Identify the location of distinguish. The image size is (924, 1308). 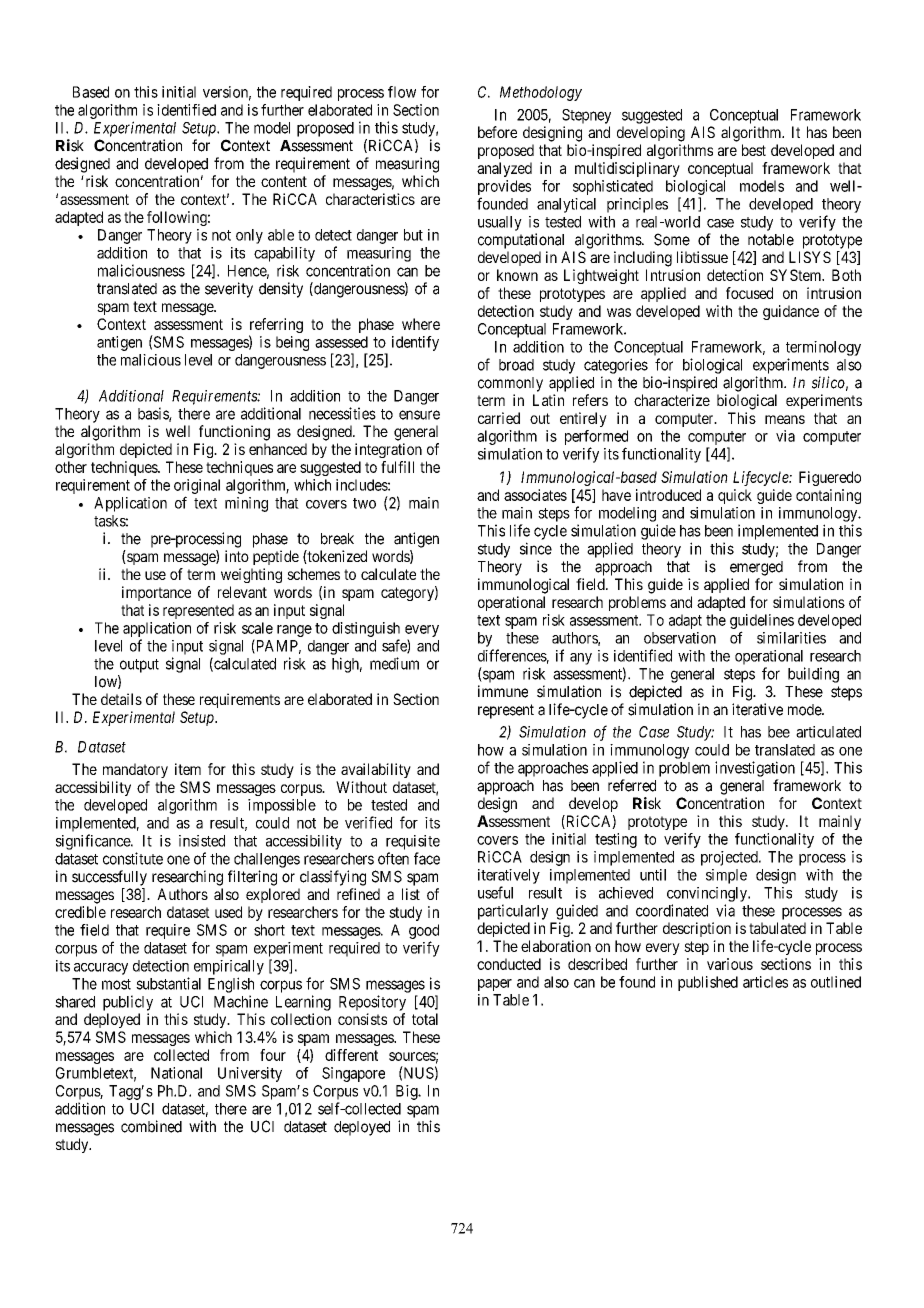
(366, 629).
